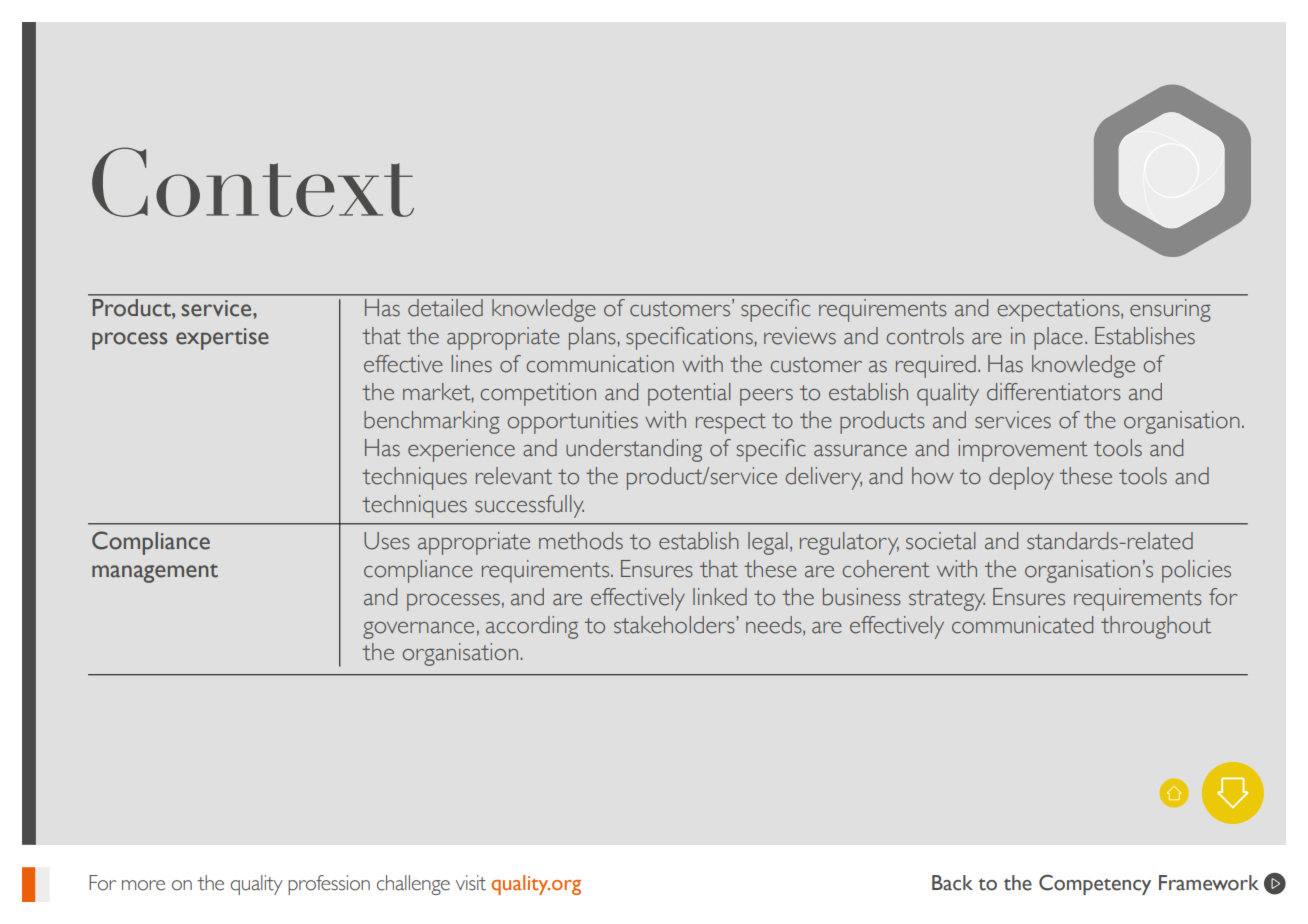 The image size is (1308, 924). What do you see at coordinates (1058, 338) in the screenshot?
I see `place` at bounding box center [1058, 338].
